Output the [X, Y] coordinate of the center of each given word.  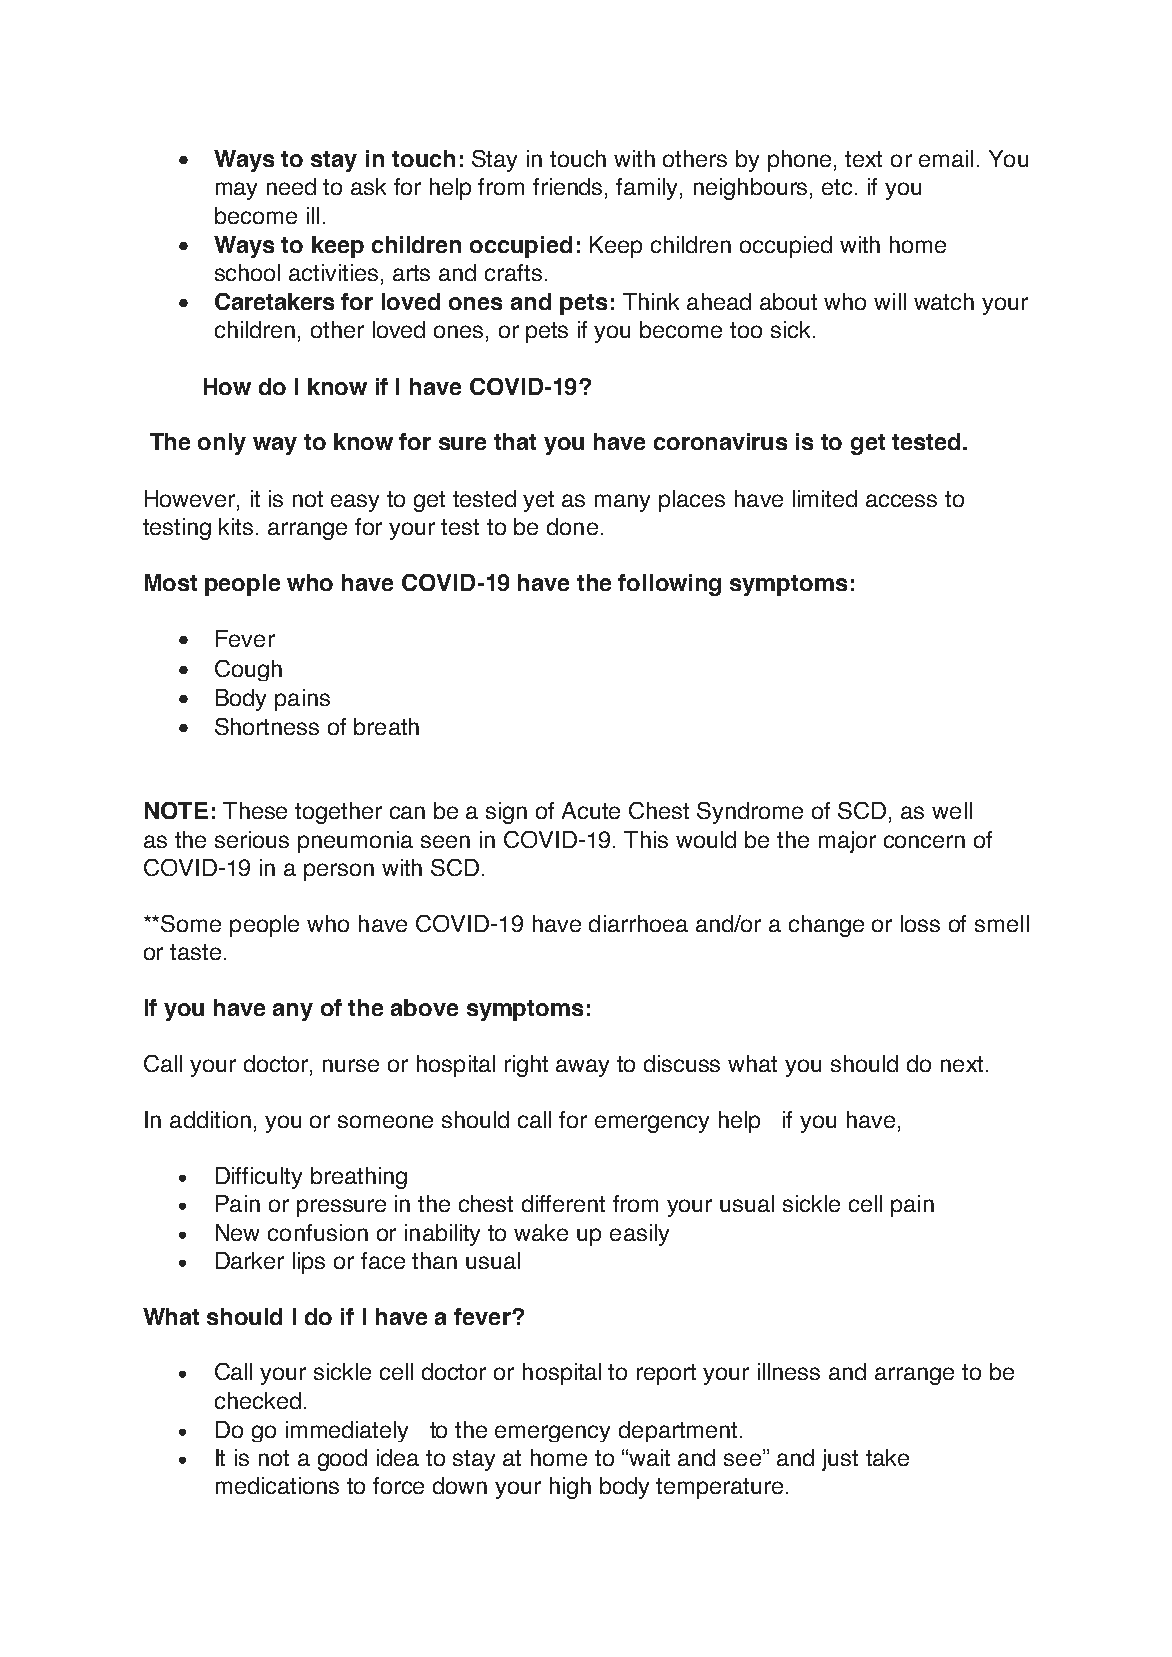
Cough [248, 670]
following [669, 585]
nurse [351, 1065]
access [901, 500]
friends [569, 188]
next [962, 1064]
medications [277, 1485]
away [582, 1068]
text [863, 159]
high [570, 1488]
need [291, 186]
